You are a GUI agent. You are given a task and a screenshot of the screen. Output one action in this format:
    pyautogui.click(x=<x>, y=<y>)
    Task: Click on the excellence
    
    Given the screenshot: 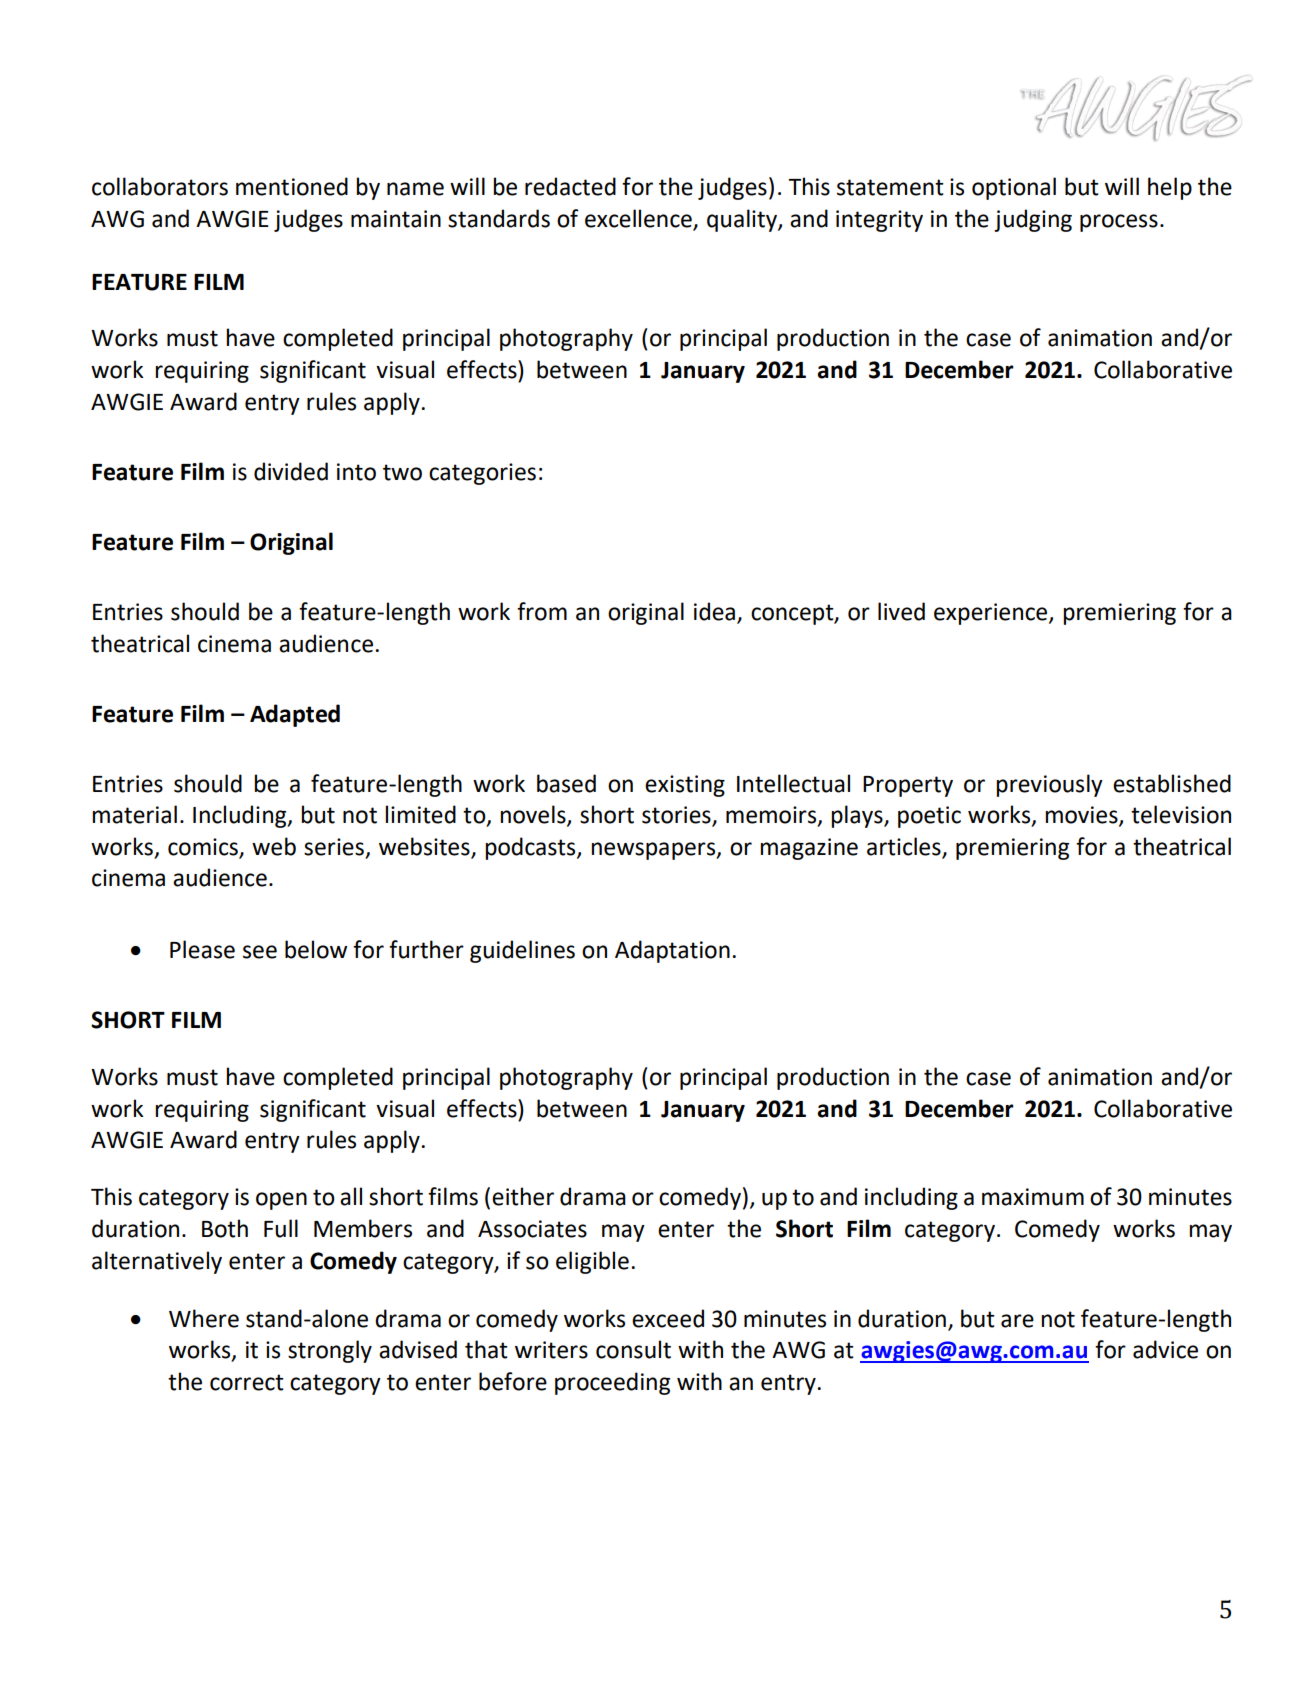 What is the action you would take?
    pyautogui.click(x=638, y=218)
